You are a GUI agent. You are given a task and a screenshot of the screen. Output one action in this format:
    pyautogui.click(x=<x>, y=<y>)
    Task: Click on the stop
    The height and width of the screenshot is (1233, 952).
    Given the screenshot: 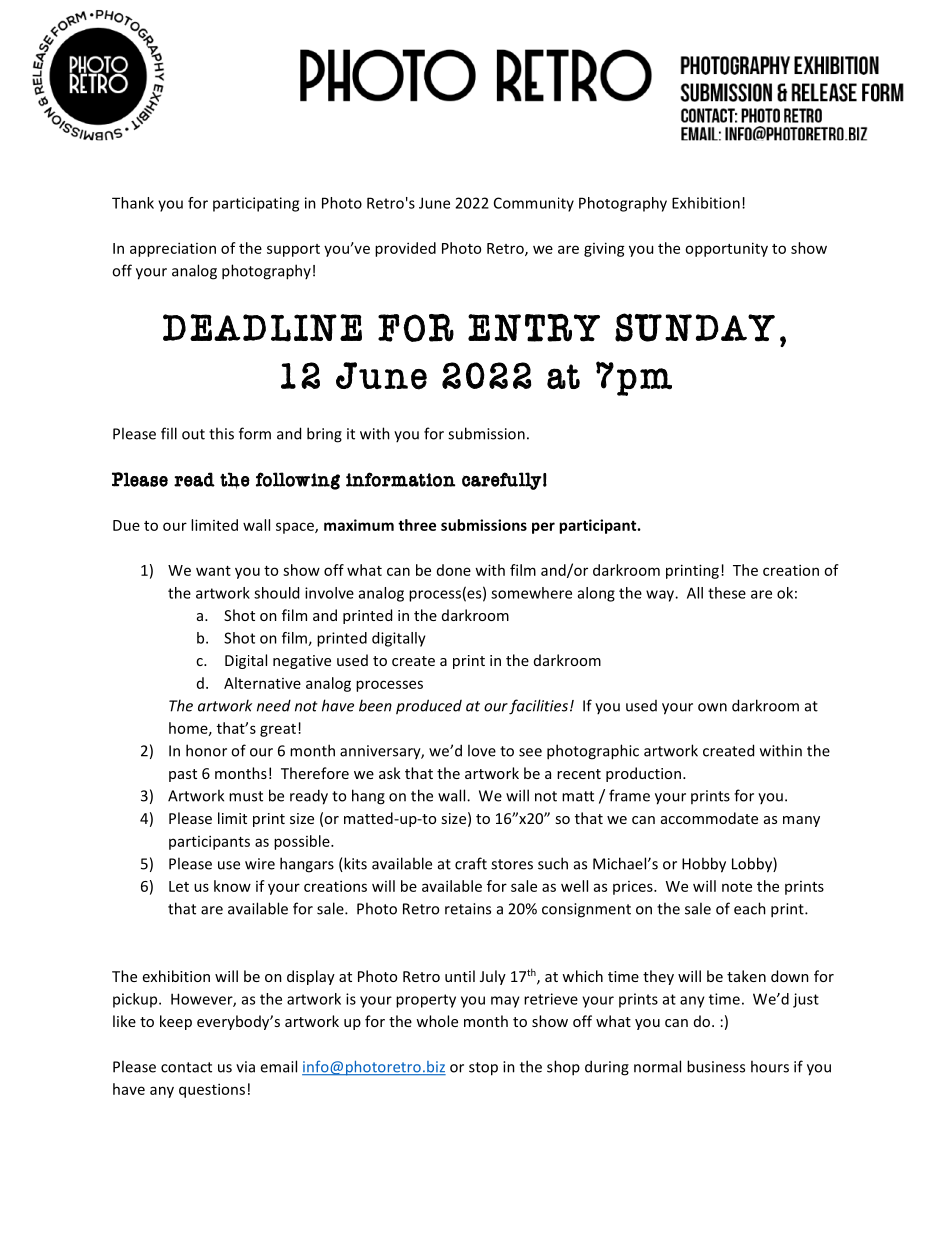 What is the action you would take?
    pyautogui.click(x=483, y=1069)
